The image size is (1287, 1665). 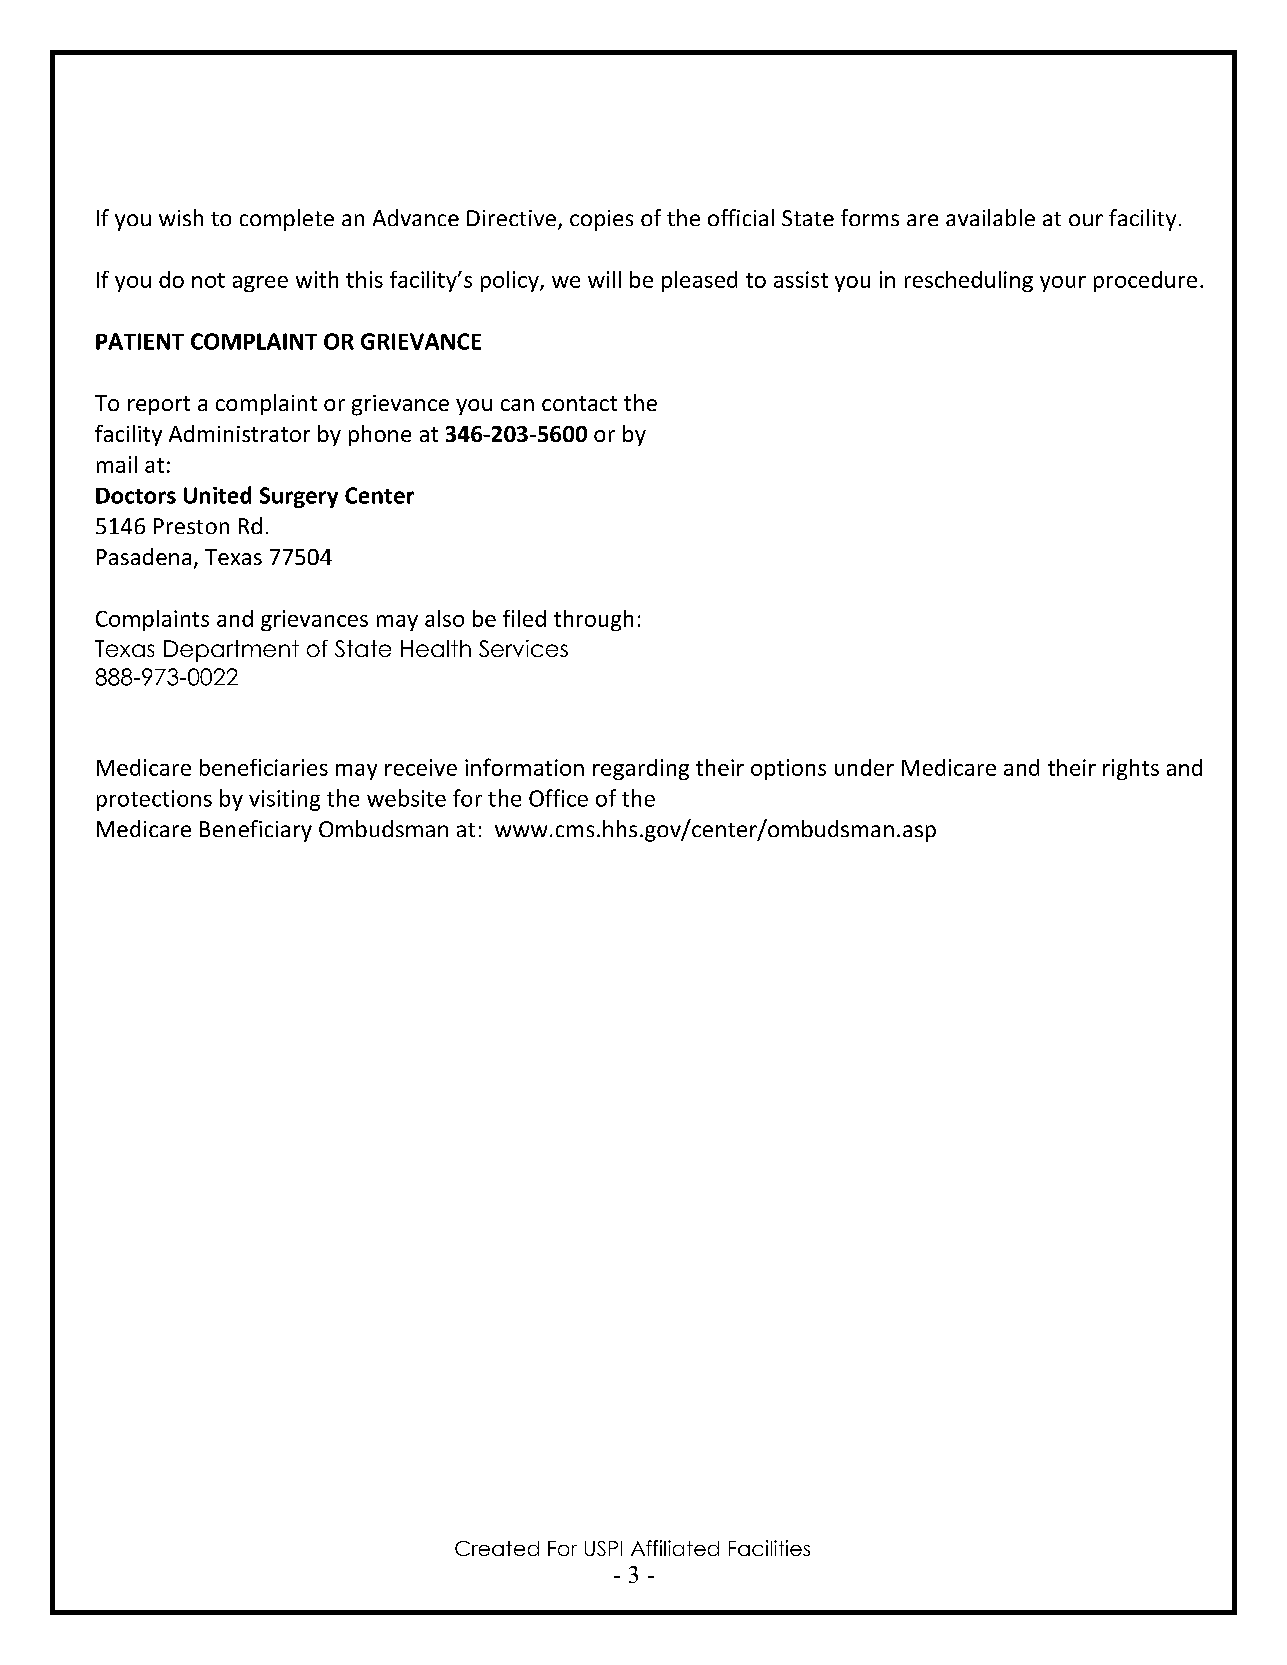 I want to click on Office, so click(x=558, y=798).
